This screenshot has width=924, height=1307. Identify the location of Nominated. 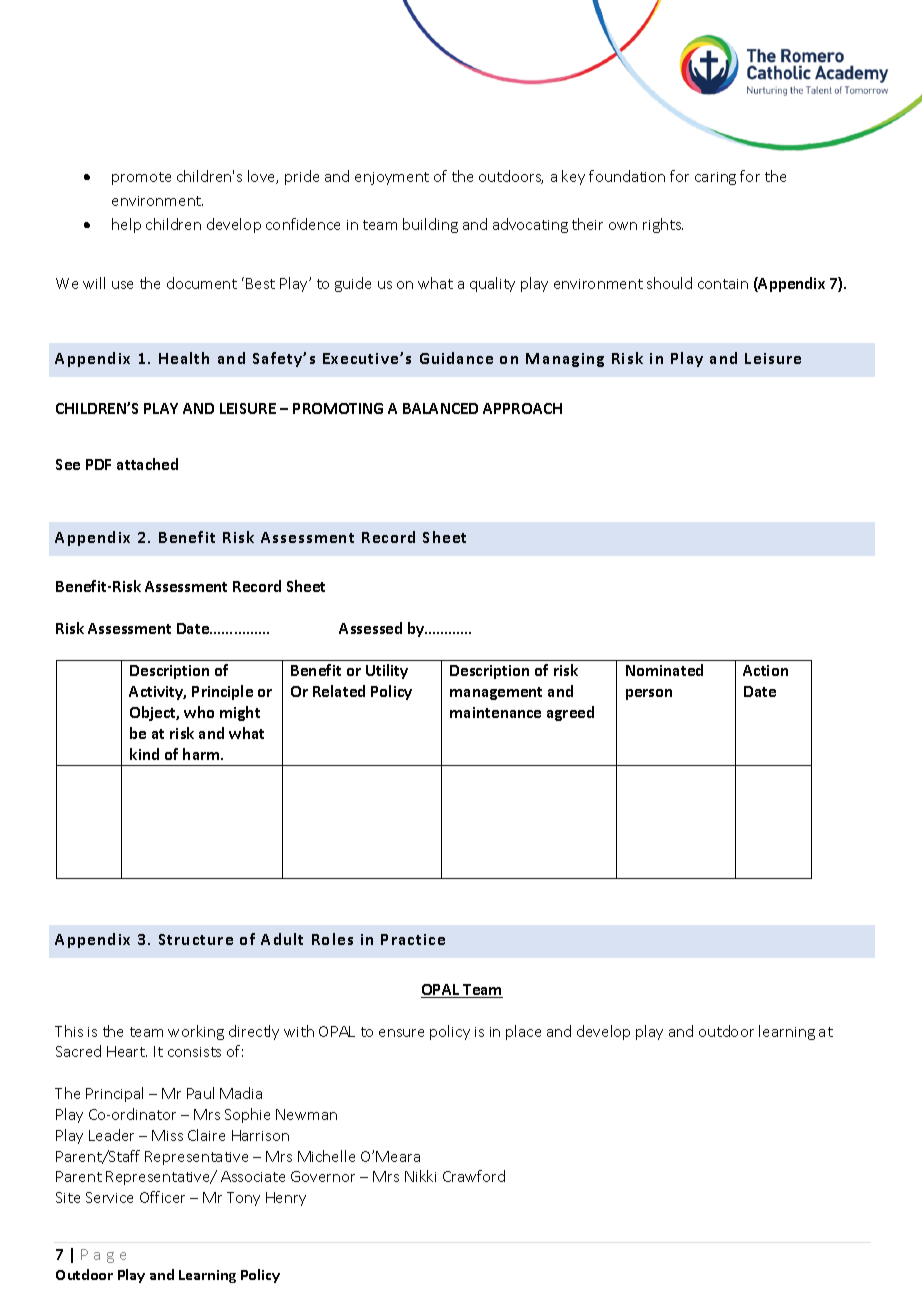
(664, 670).
